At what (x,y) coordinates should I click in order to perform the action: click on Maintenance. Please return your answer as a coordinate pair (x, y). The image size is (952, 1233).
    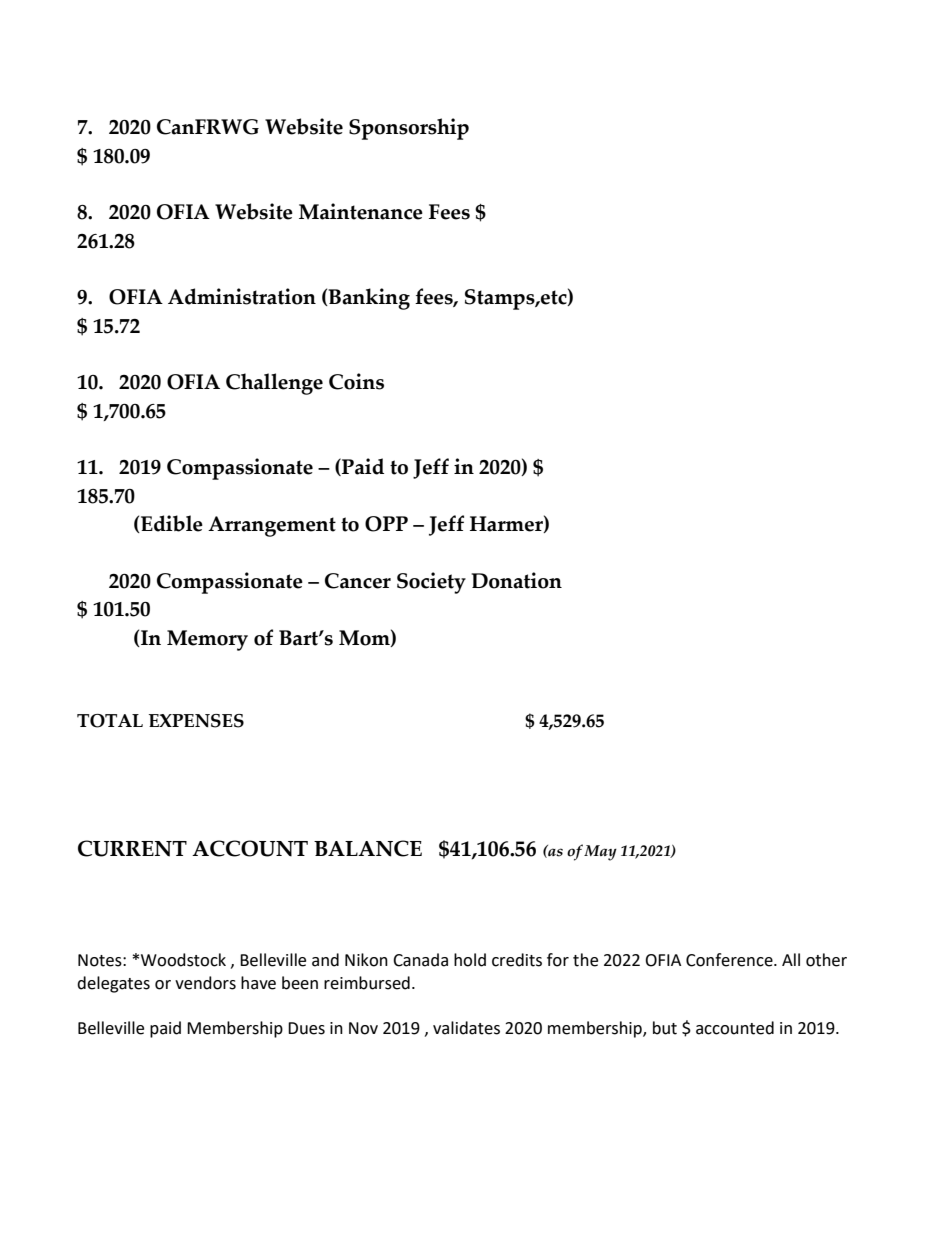
    Looking at the image, I should click on (361, 211).
